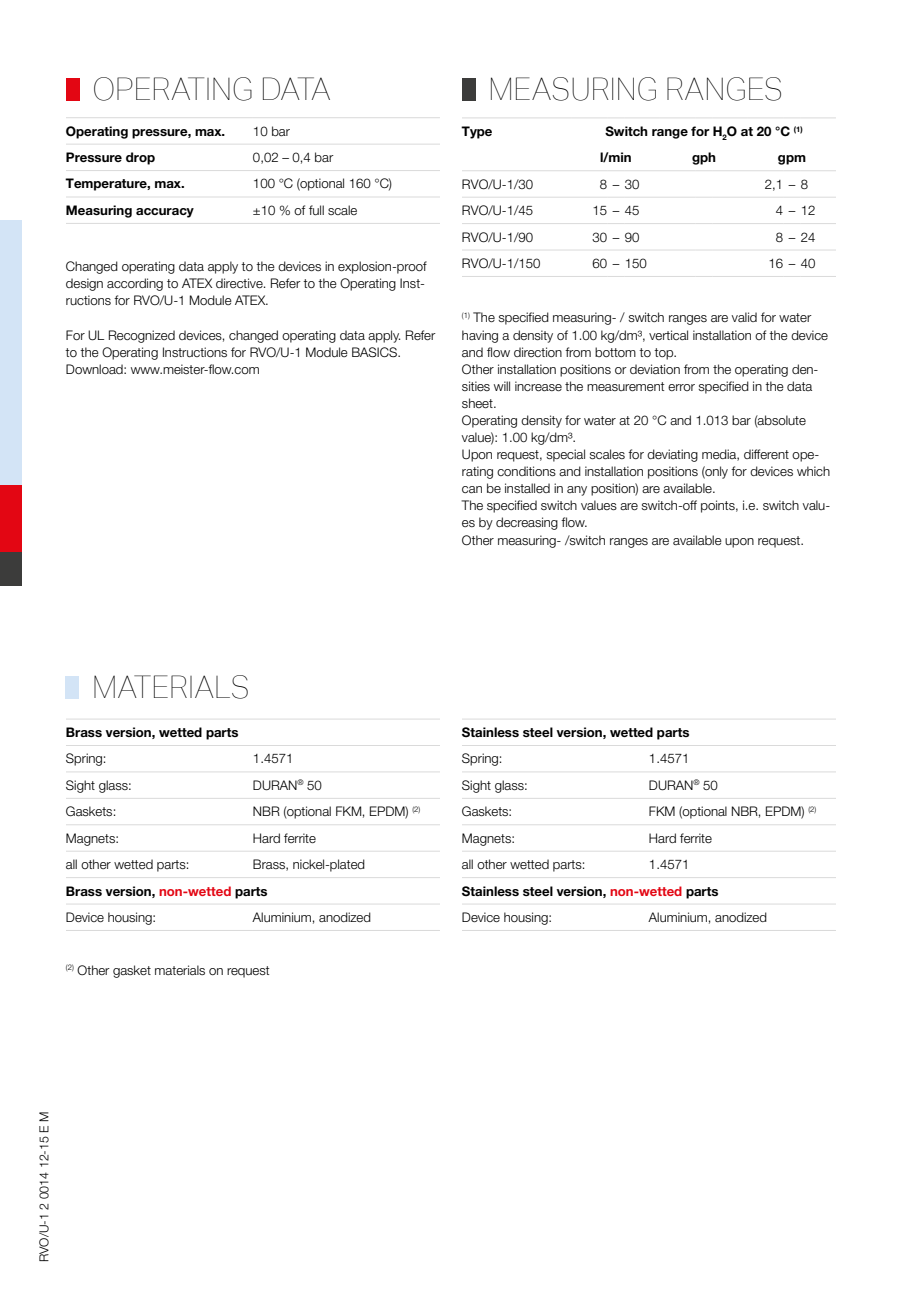  Describe the element at coordinates (480, 336) in the screenshot. I see `having` at that location.
